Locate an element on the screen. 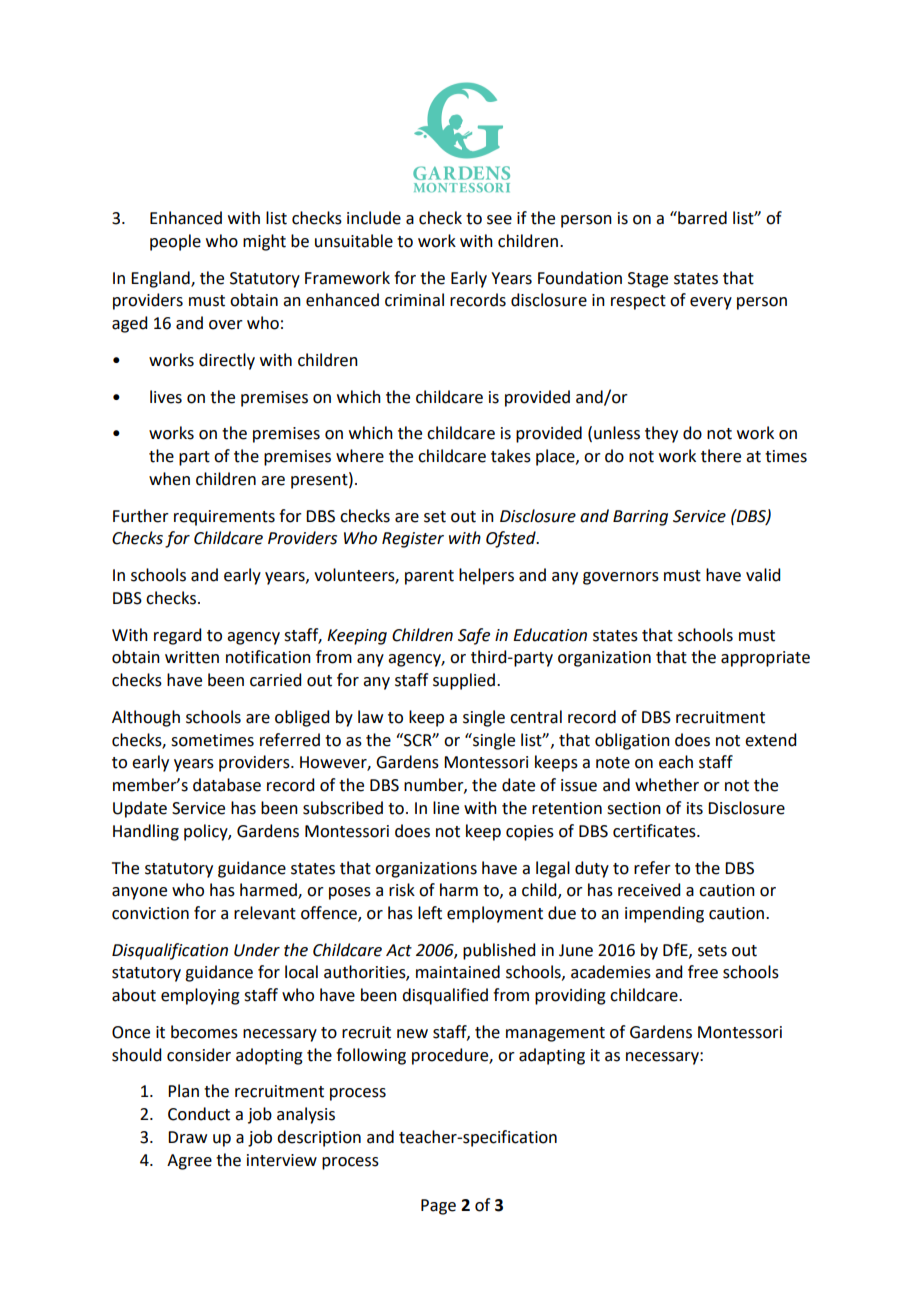 The width and height of the screenshot is (924, 1308). people is located at coordinates (175, 242).
